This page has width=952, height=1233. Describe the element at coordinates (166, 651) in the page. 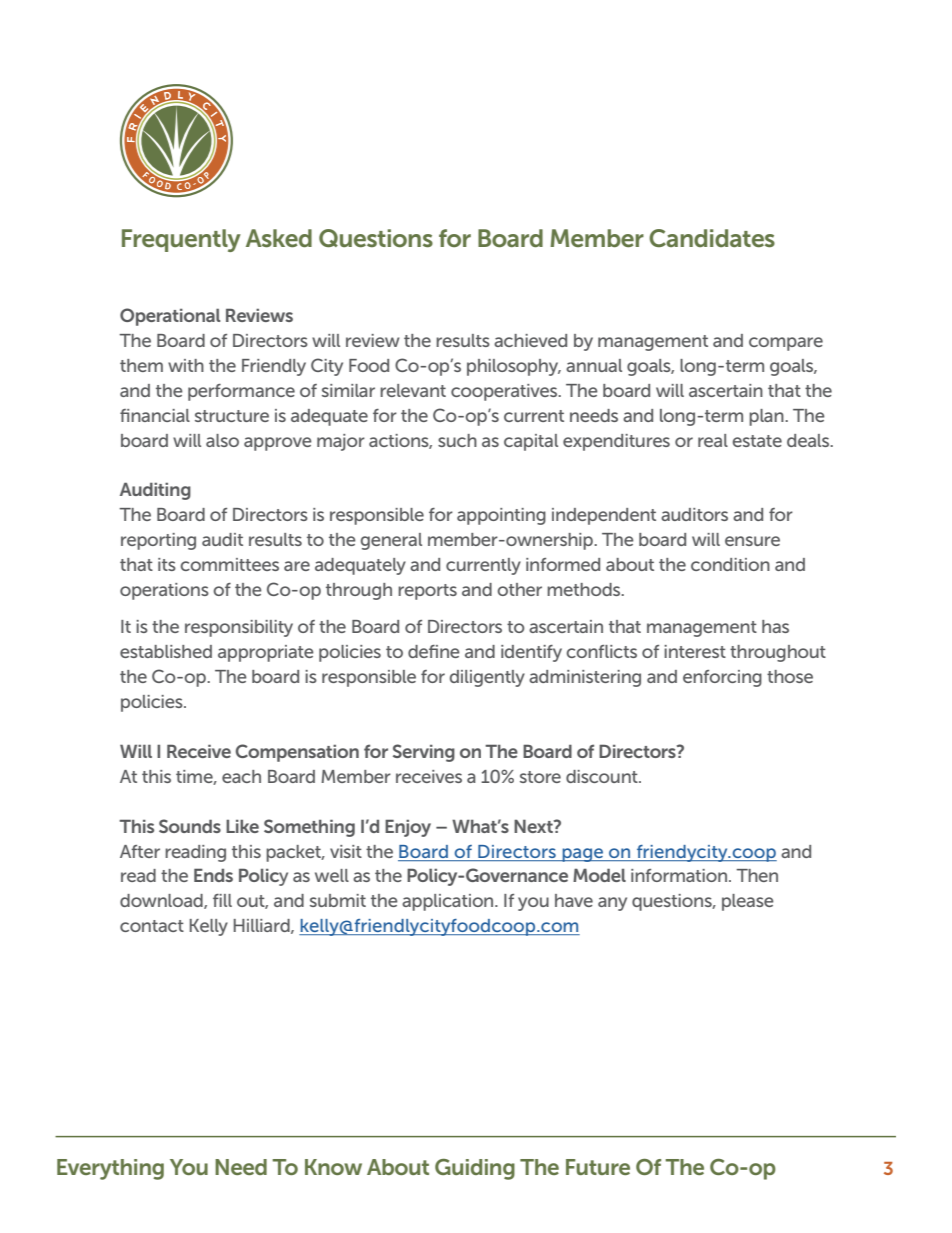

I see `established` at that location.
